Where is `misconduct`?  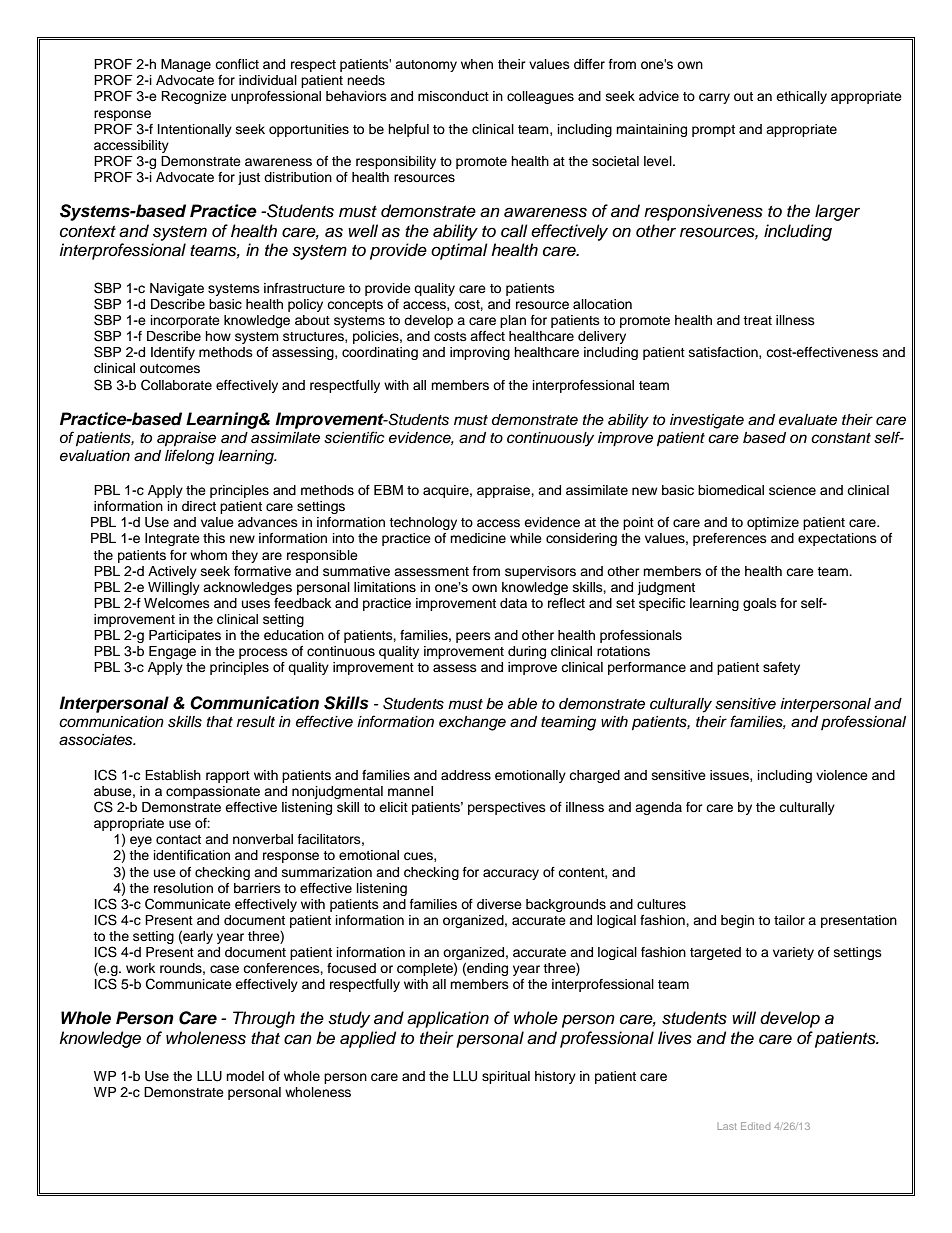
misconduct is located at coordinates (453, 96).
